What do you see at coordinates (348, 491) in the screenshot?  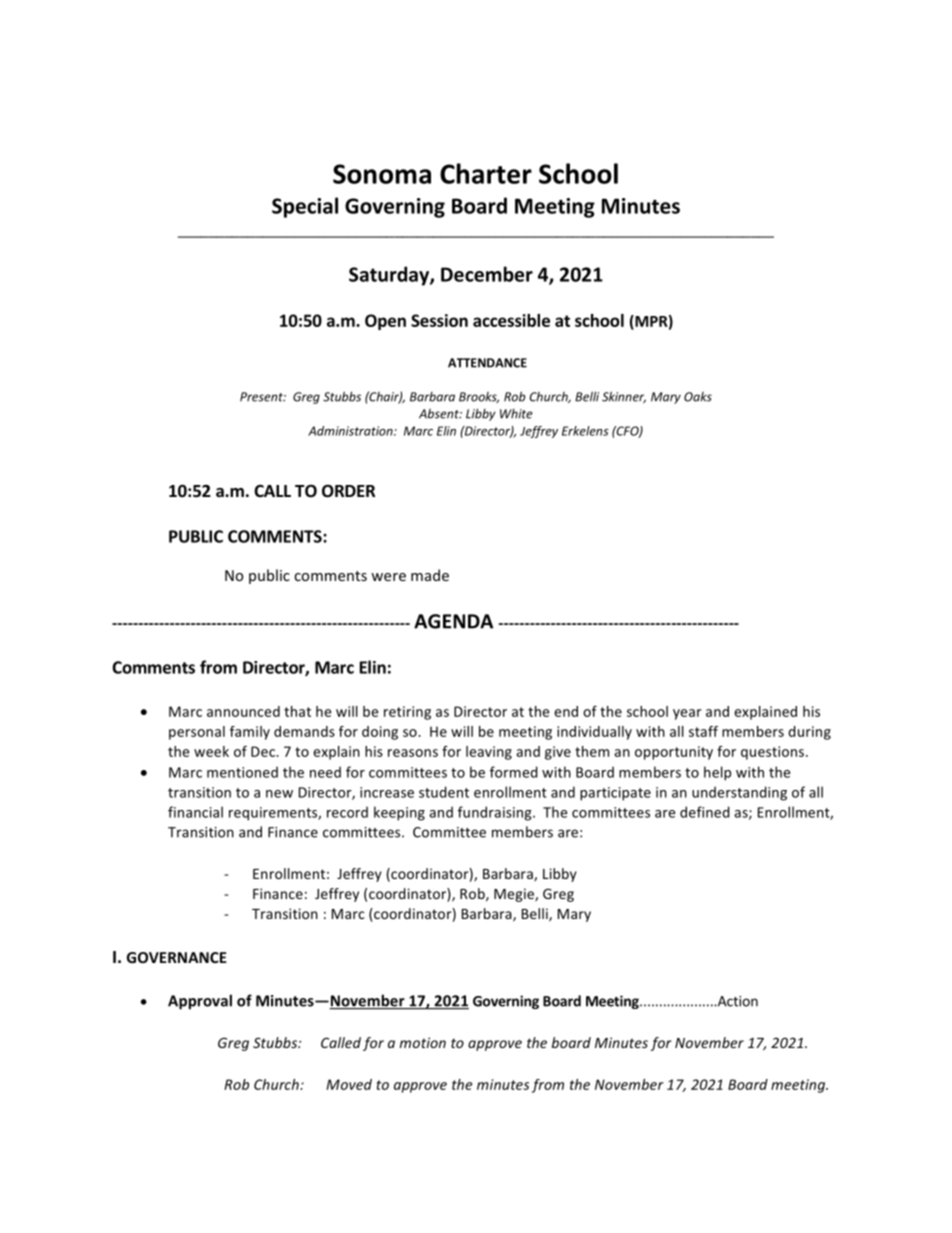 I see `ORDER` at bounding box center [348, 491].
